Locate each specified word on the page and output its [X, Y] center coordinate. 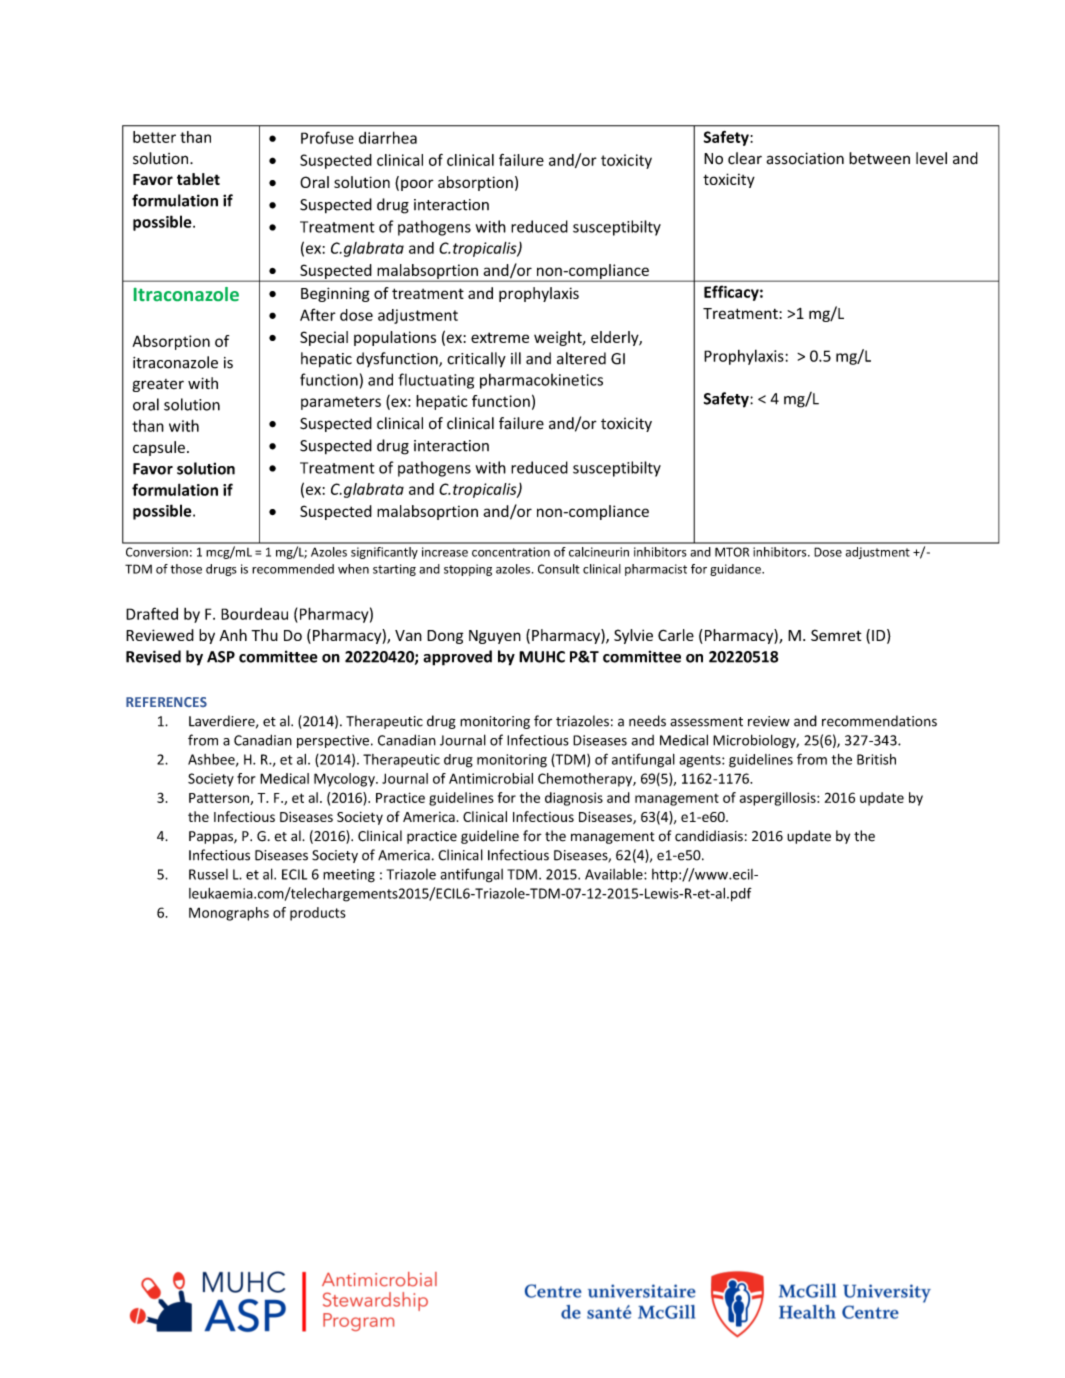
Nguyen [495, 637]
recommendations [879, 721]
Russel [208, 874]
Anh [233, 635]
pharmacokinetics [541, 381]
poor [417, 185]
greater [158, 385]
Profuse [327, 137]
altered [581, 358]
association [805, 158]
